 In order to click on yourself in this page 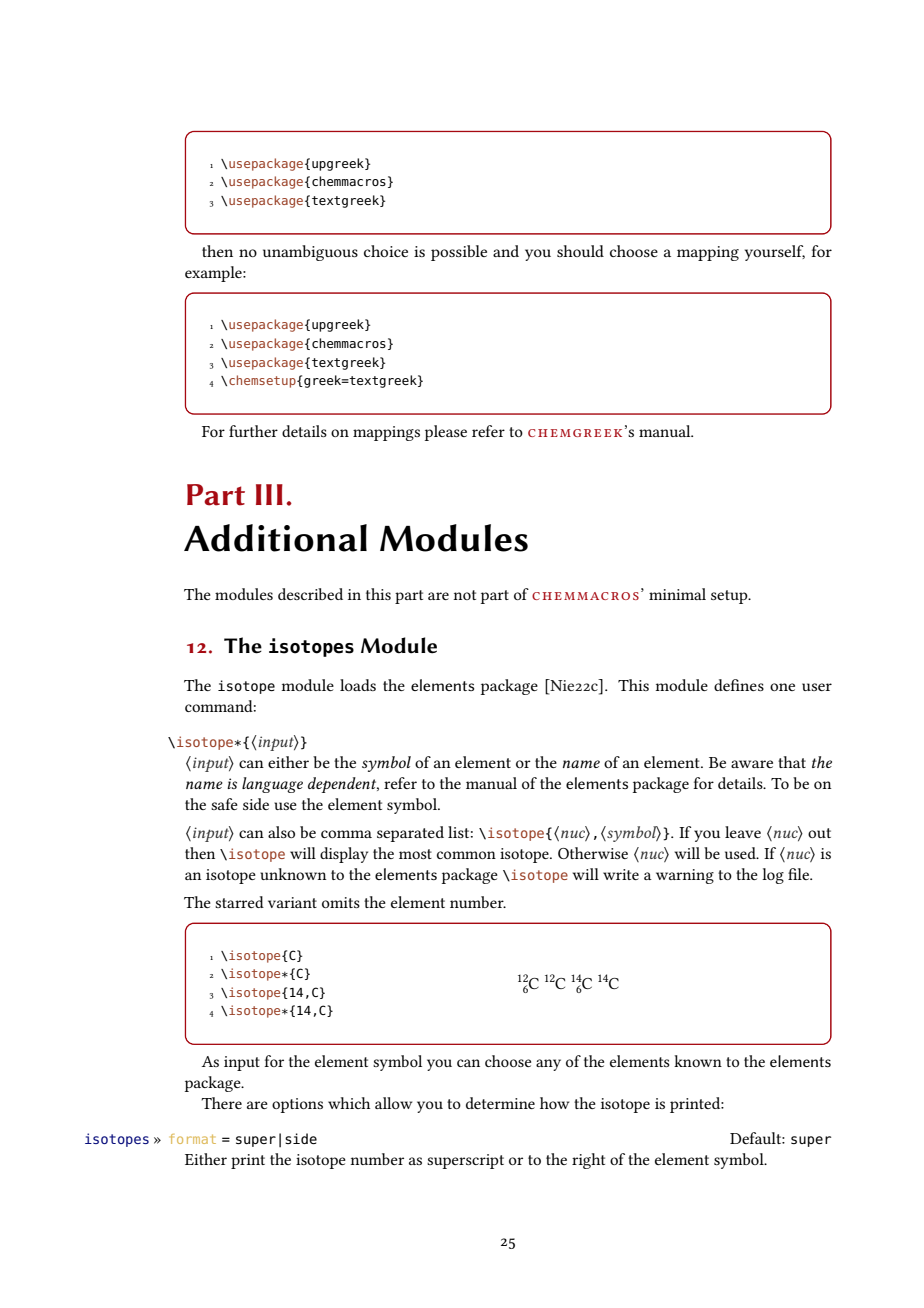, I will do `click(775, 253)`.
